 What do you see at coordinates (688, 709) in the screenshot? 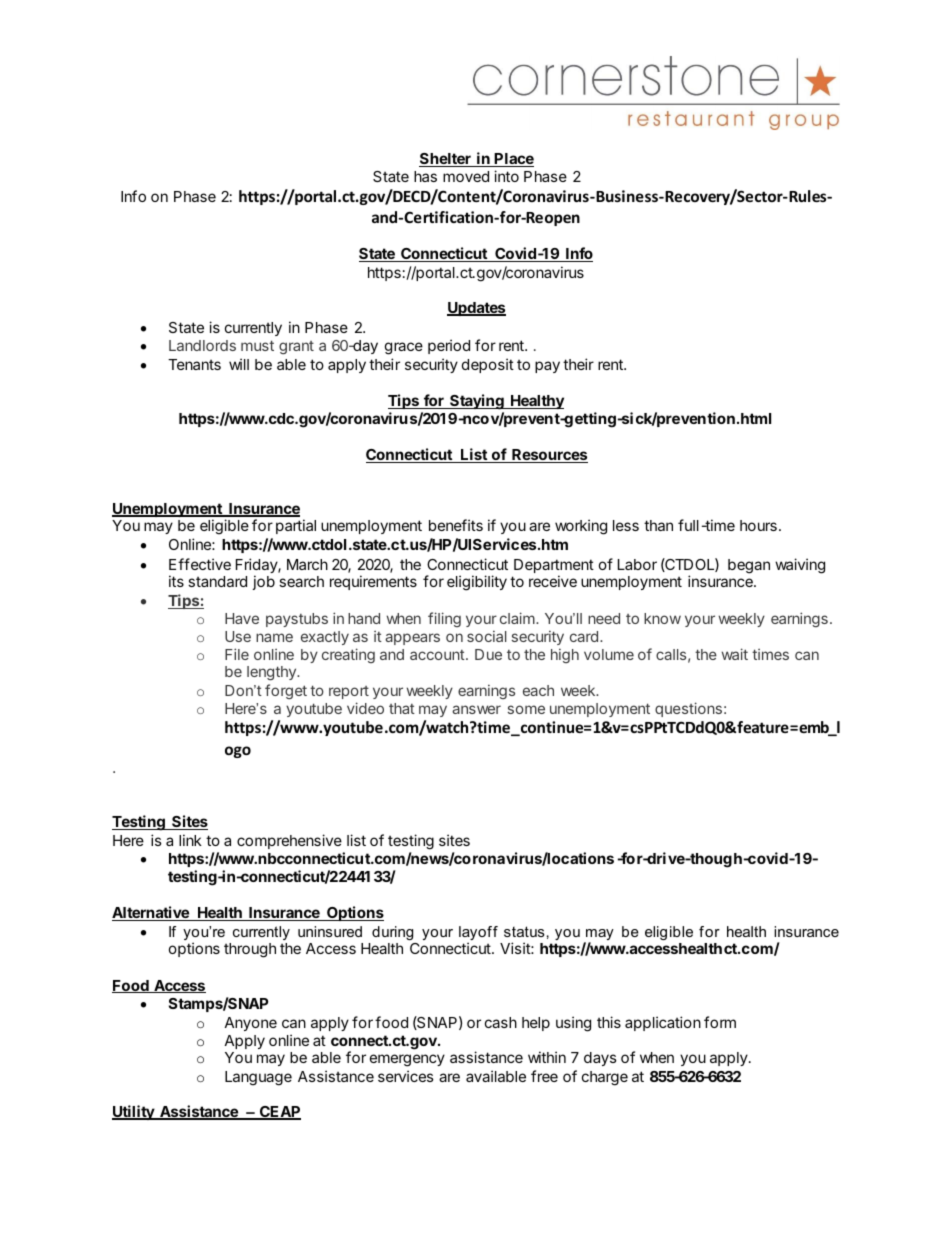
I see `questions` at bounding box center [688, 709].
